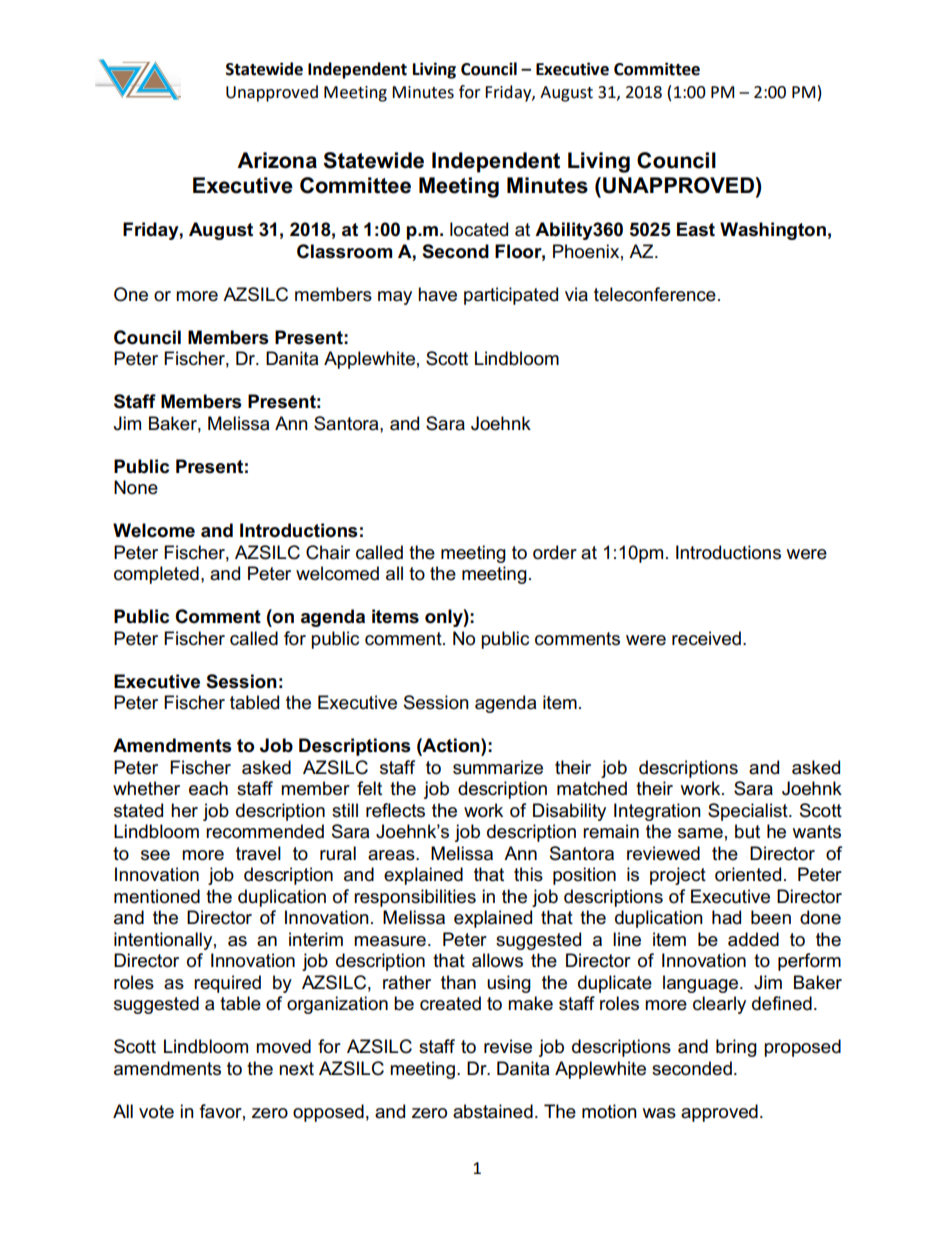  What do you see at coordinates (773, 231) in the image?
I see `Washington` at bounding box center [773, 231].
